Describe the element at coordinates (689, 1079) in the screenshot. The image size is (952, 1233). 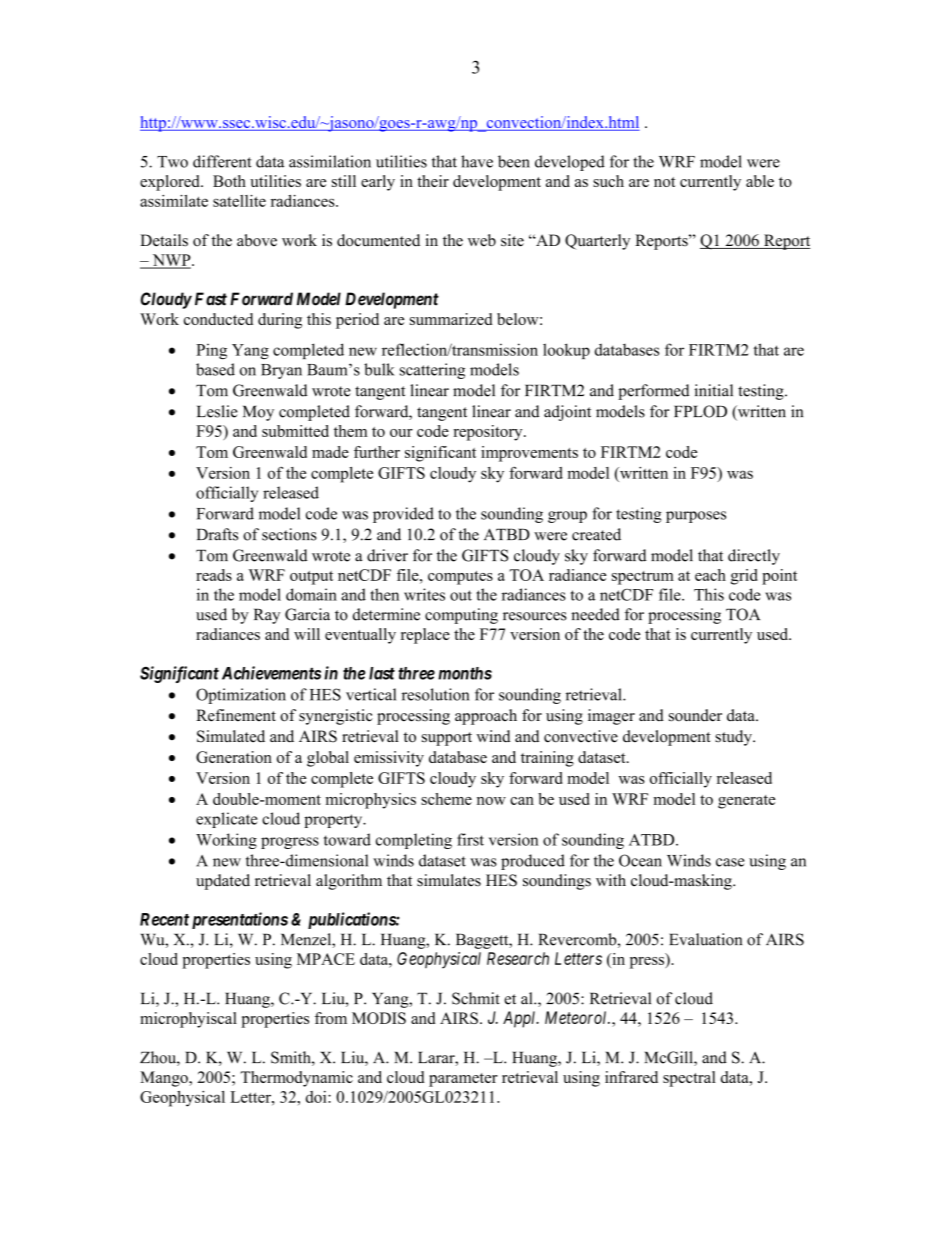
I see `spectral` at that location.
